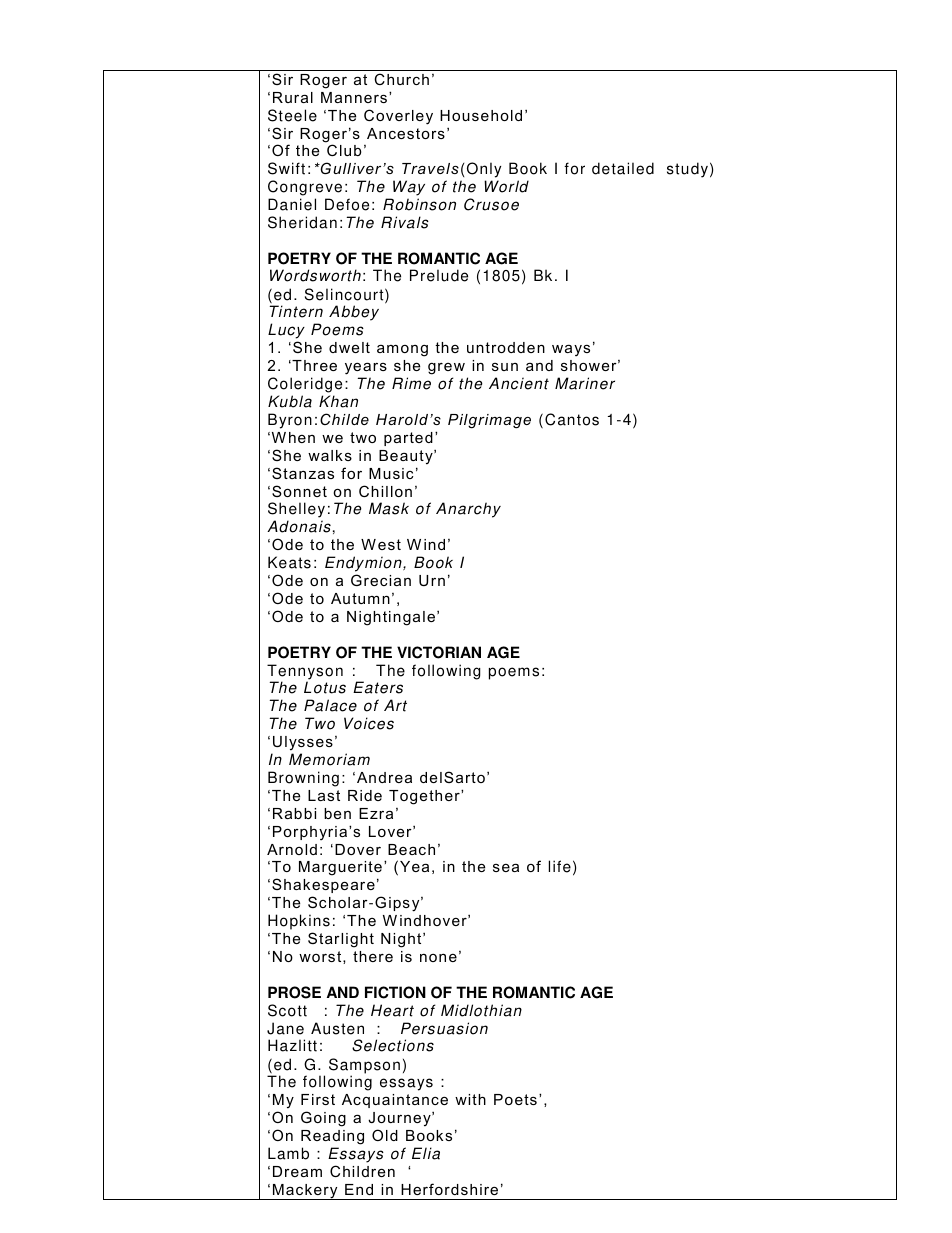 The height and width of the image is (1233, 952). What do you see at coordinates (332, 1137) in the image?
I see `Reading` at bounding box center [332, 1137].
